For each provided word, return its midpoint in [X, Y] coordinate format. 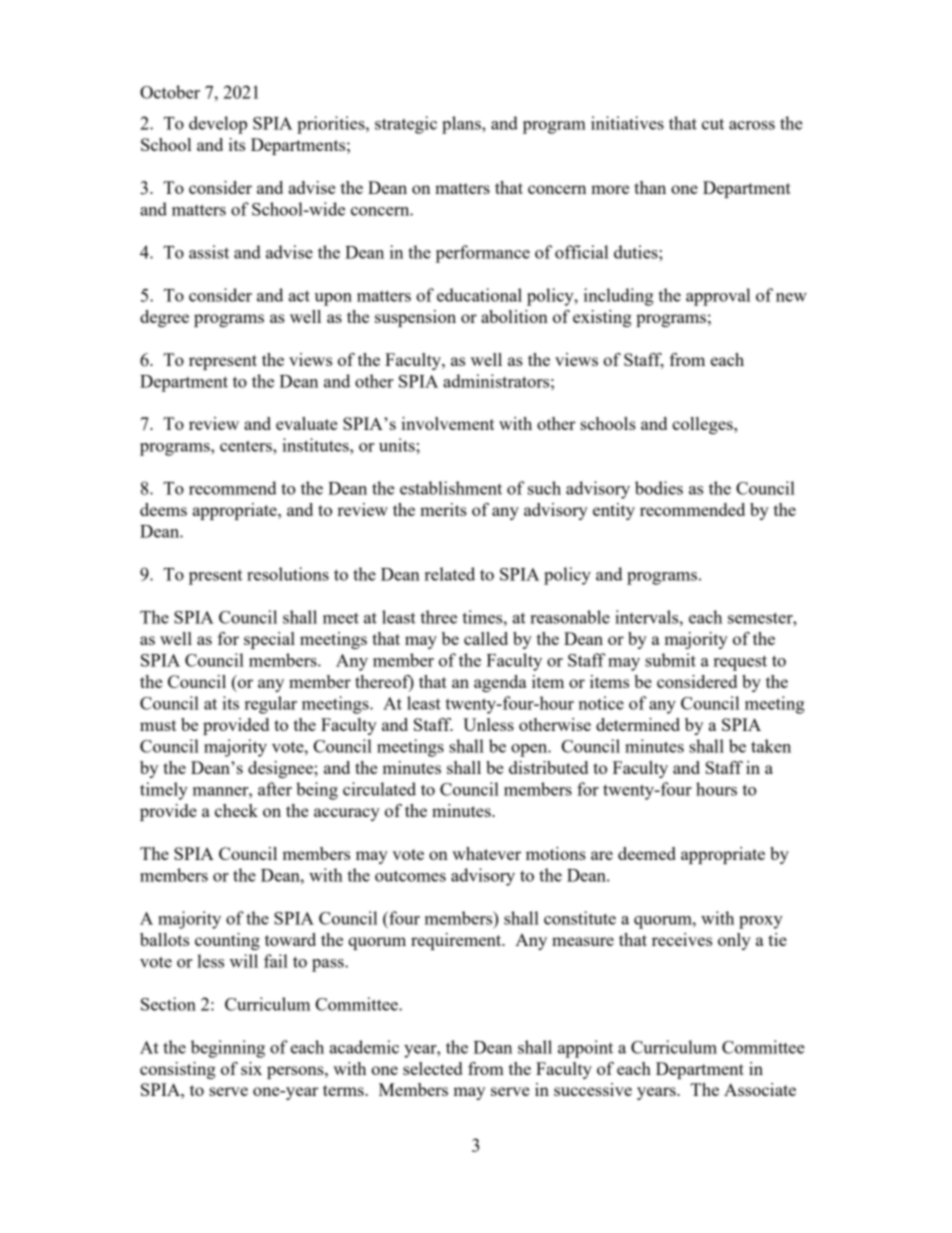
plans [462, 125]
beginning [228, 1049]
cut [713, 124]
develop [218, 125]
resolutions [288, 574]
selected [432, 1068]
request [740, 663]
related [450, 574]
